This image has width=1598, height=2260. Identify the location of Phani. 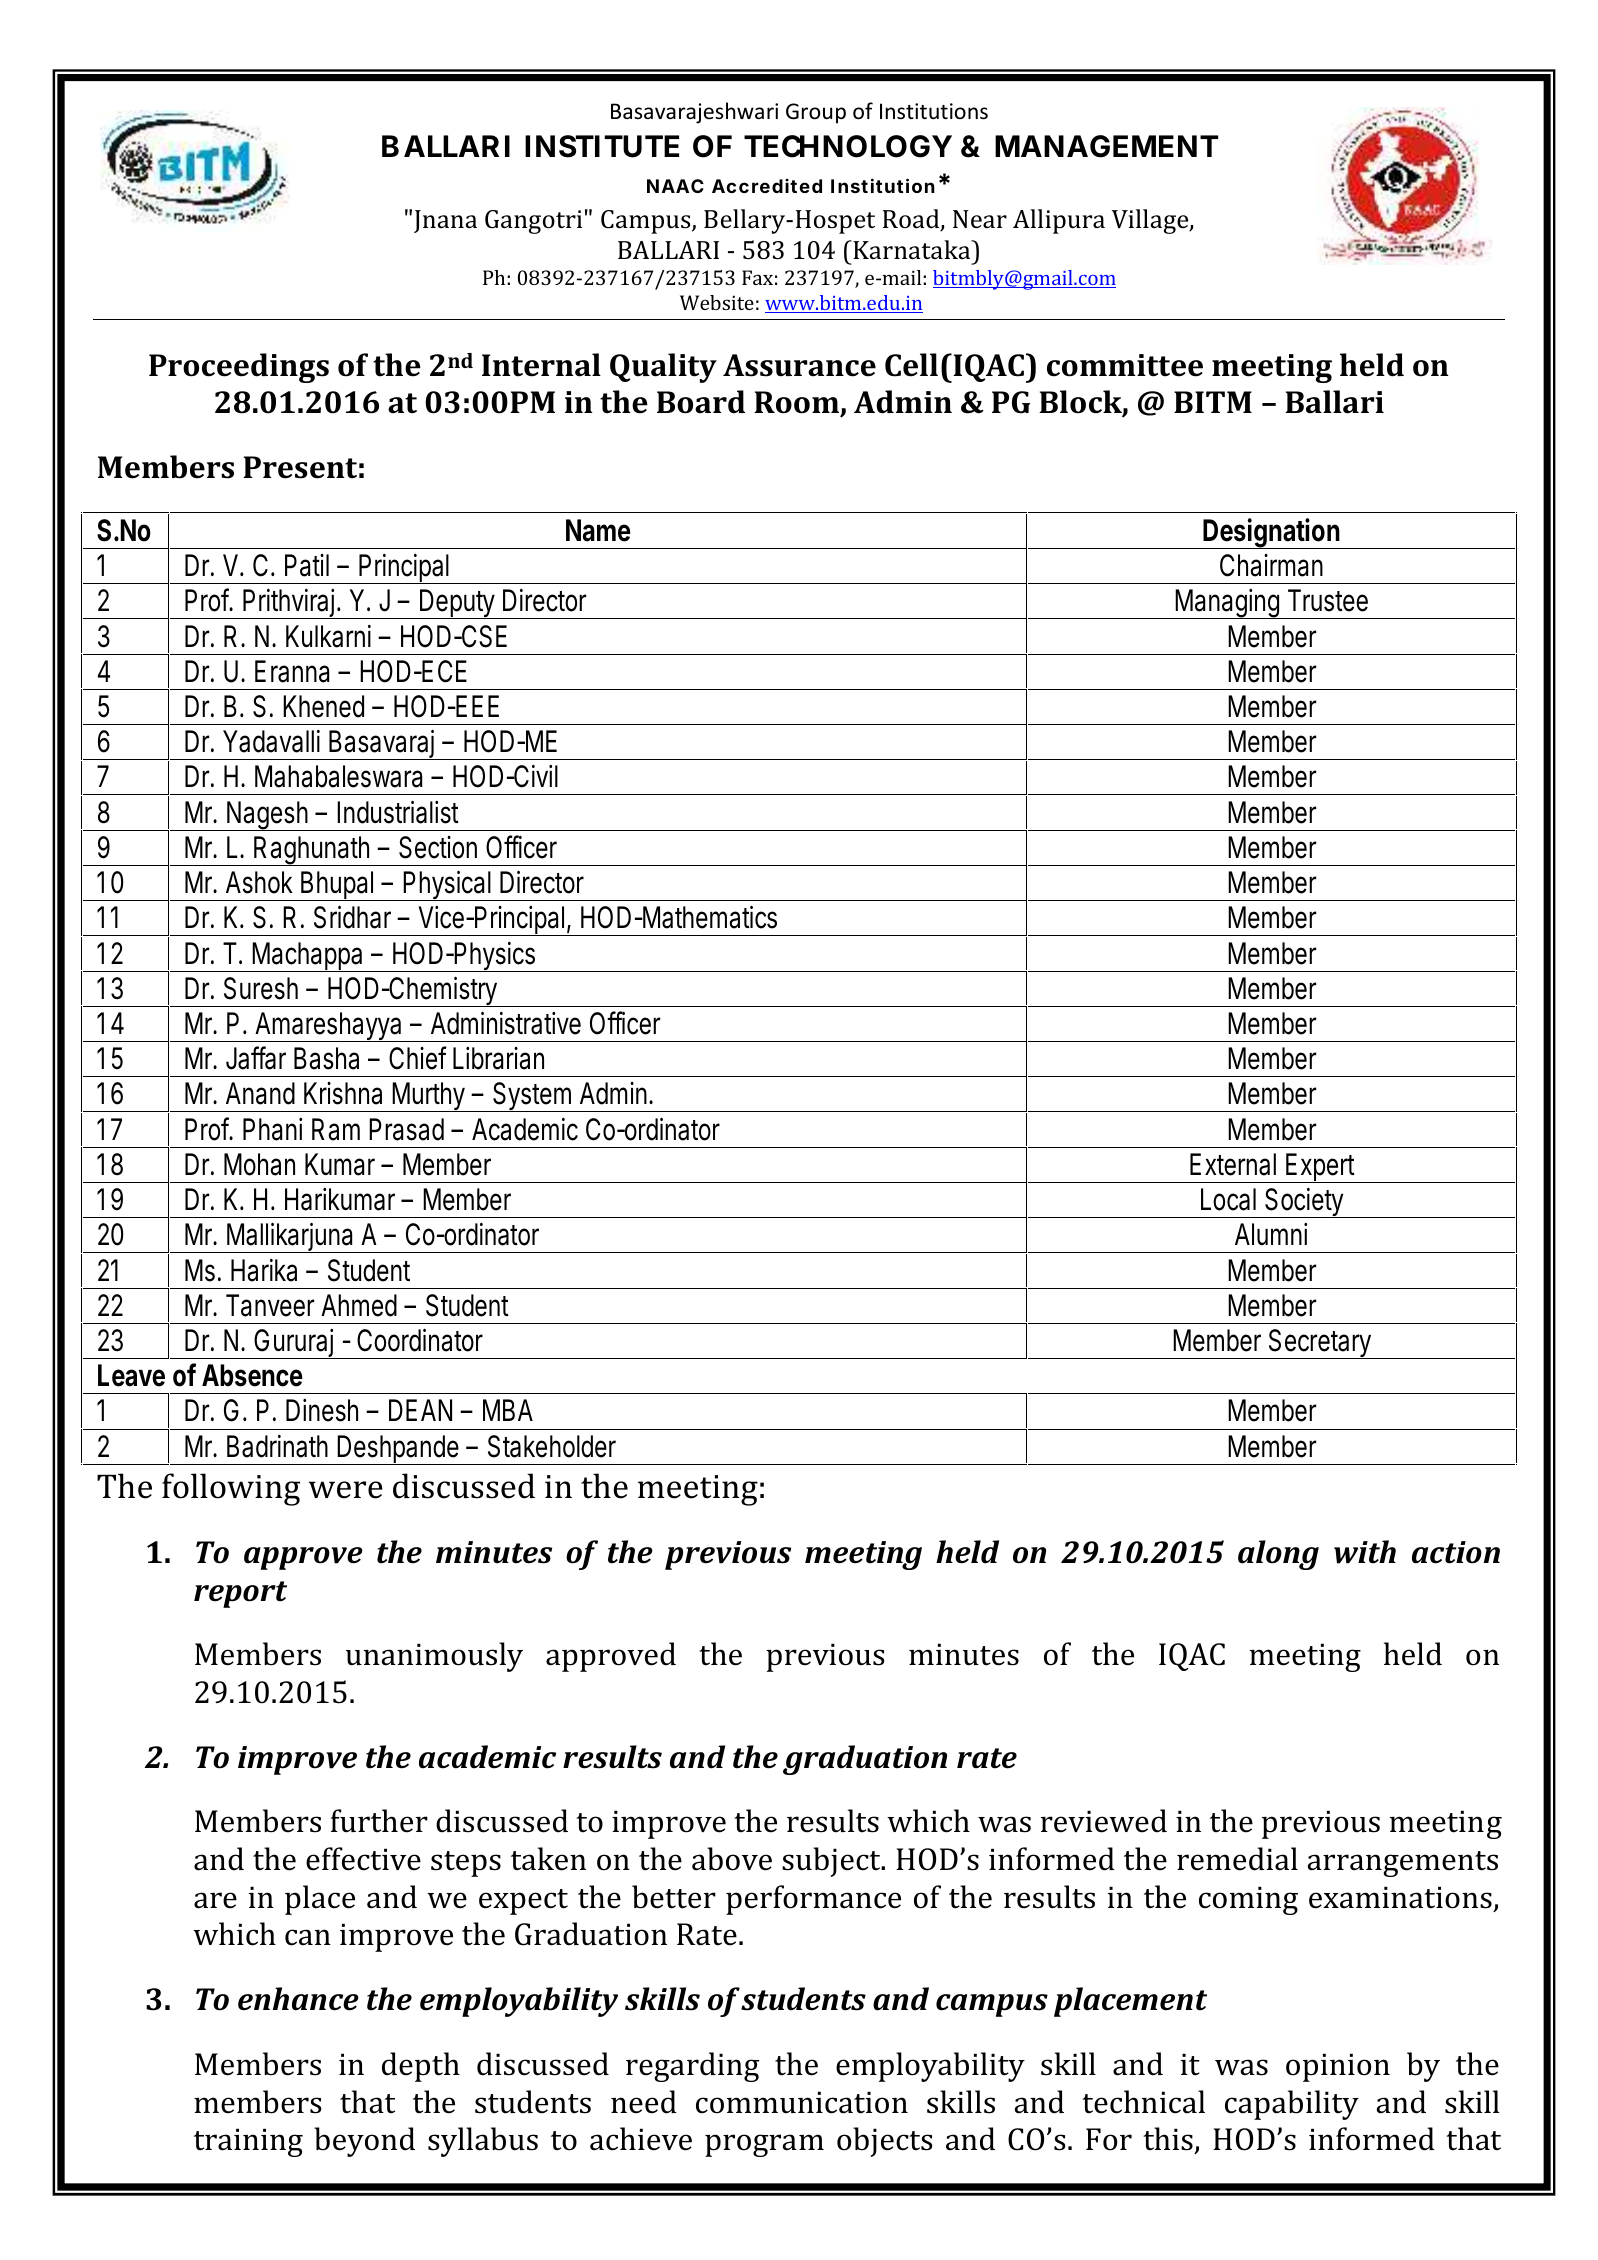
(272, 1129).
